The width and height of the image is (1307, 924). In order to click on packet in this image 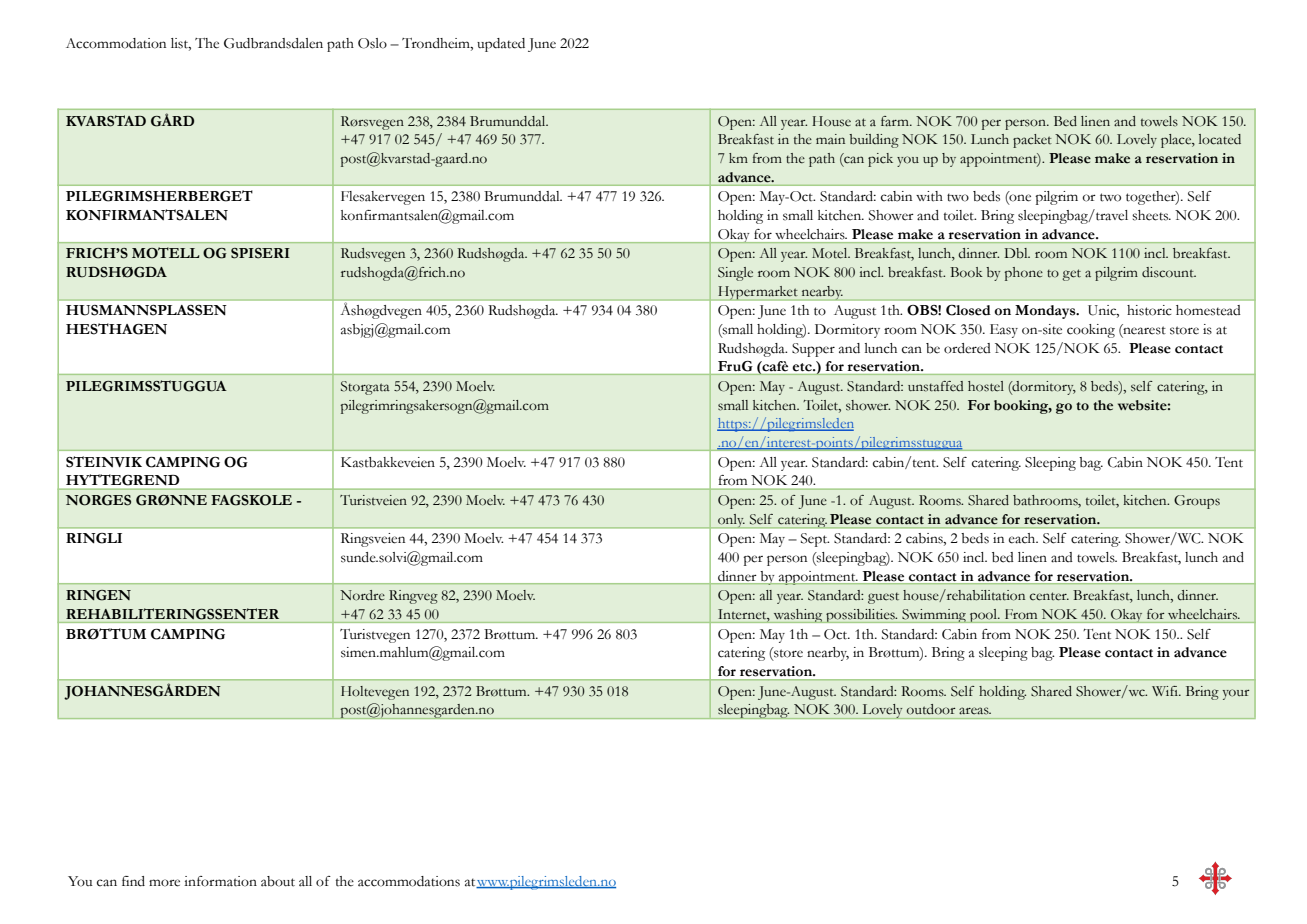, I will do `click(1032, 141)`.
